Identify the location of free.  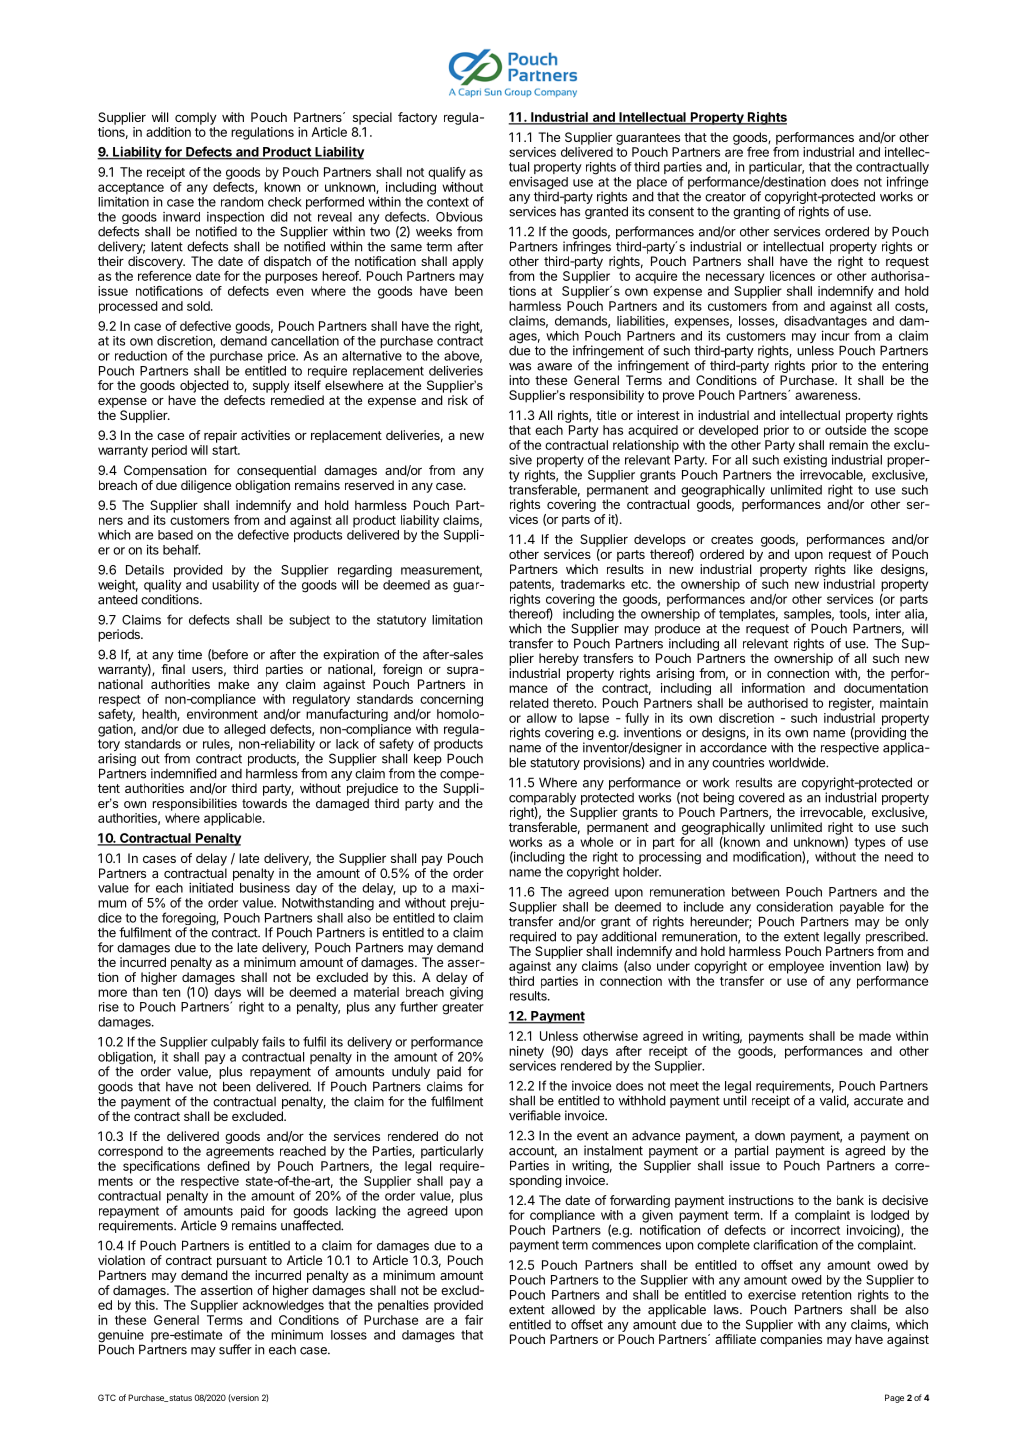
(758, 152).
